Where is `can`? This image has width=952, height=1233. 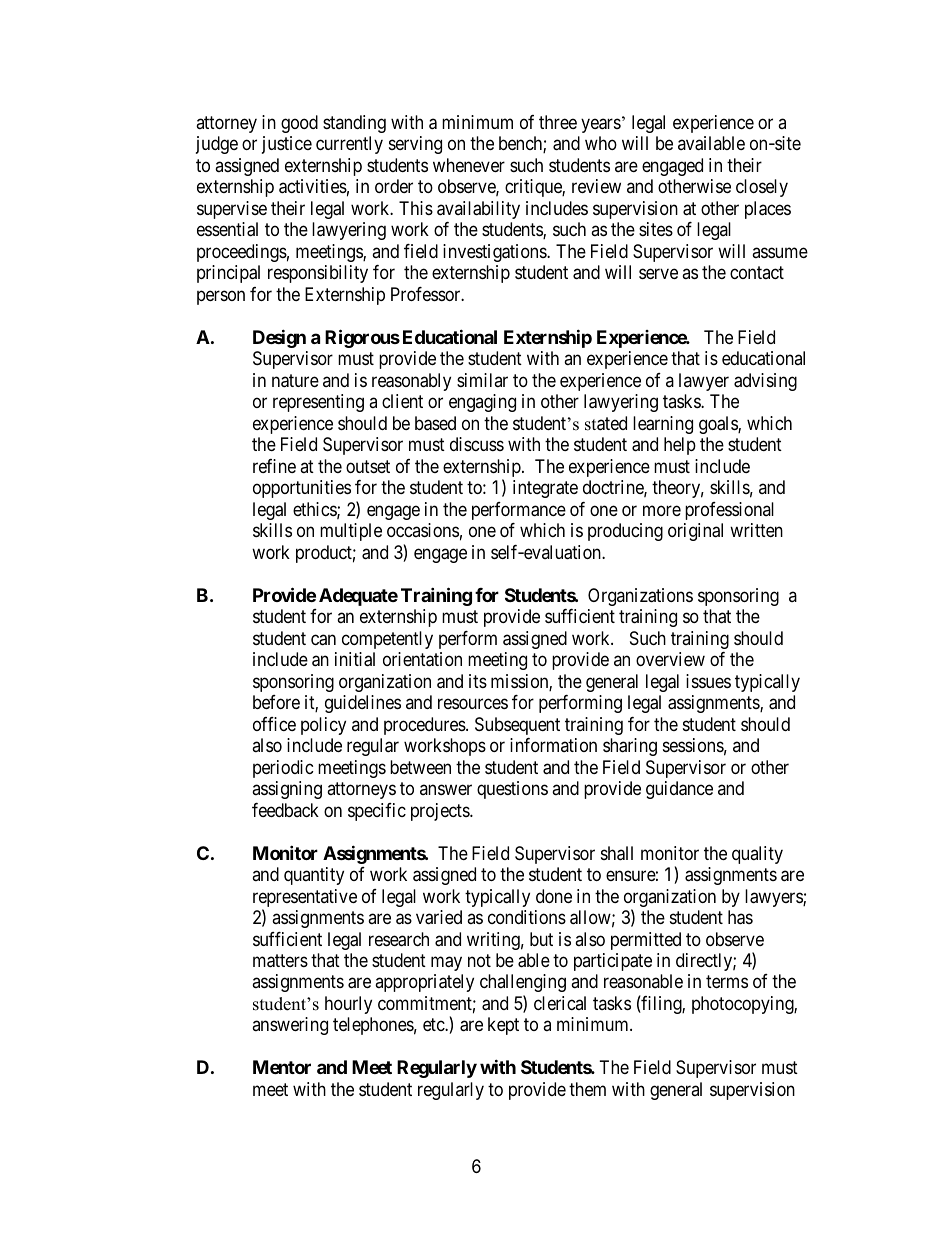
can is located at coordinates (323, 640).
